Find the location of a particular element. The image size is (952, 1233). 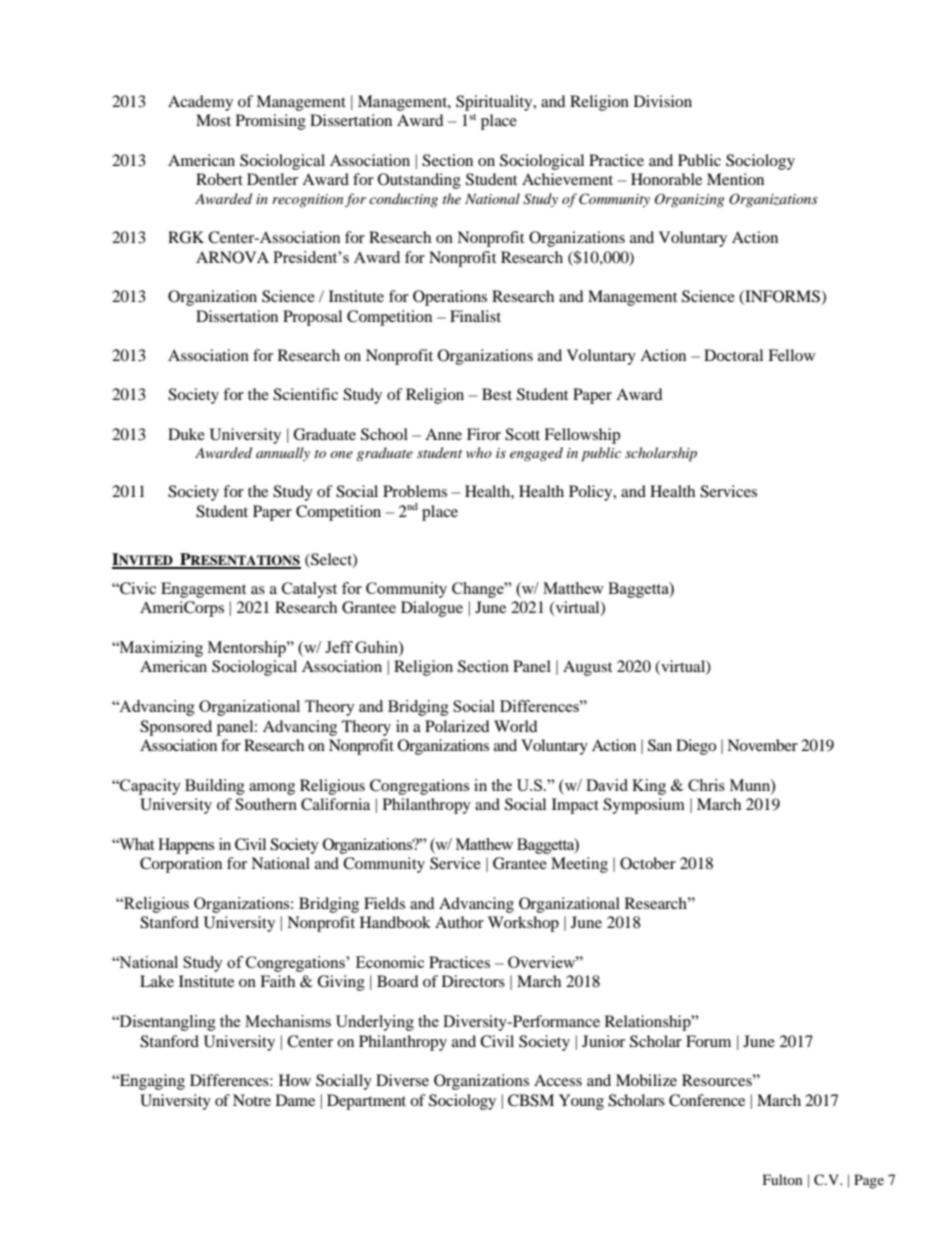

Scientific is located at coordinates (305, 394).
